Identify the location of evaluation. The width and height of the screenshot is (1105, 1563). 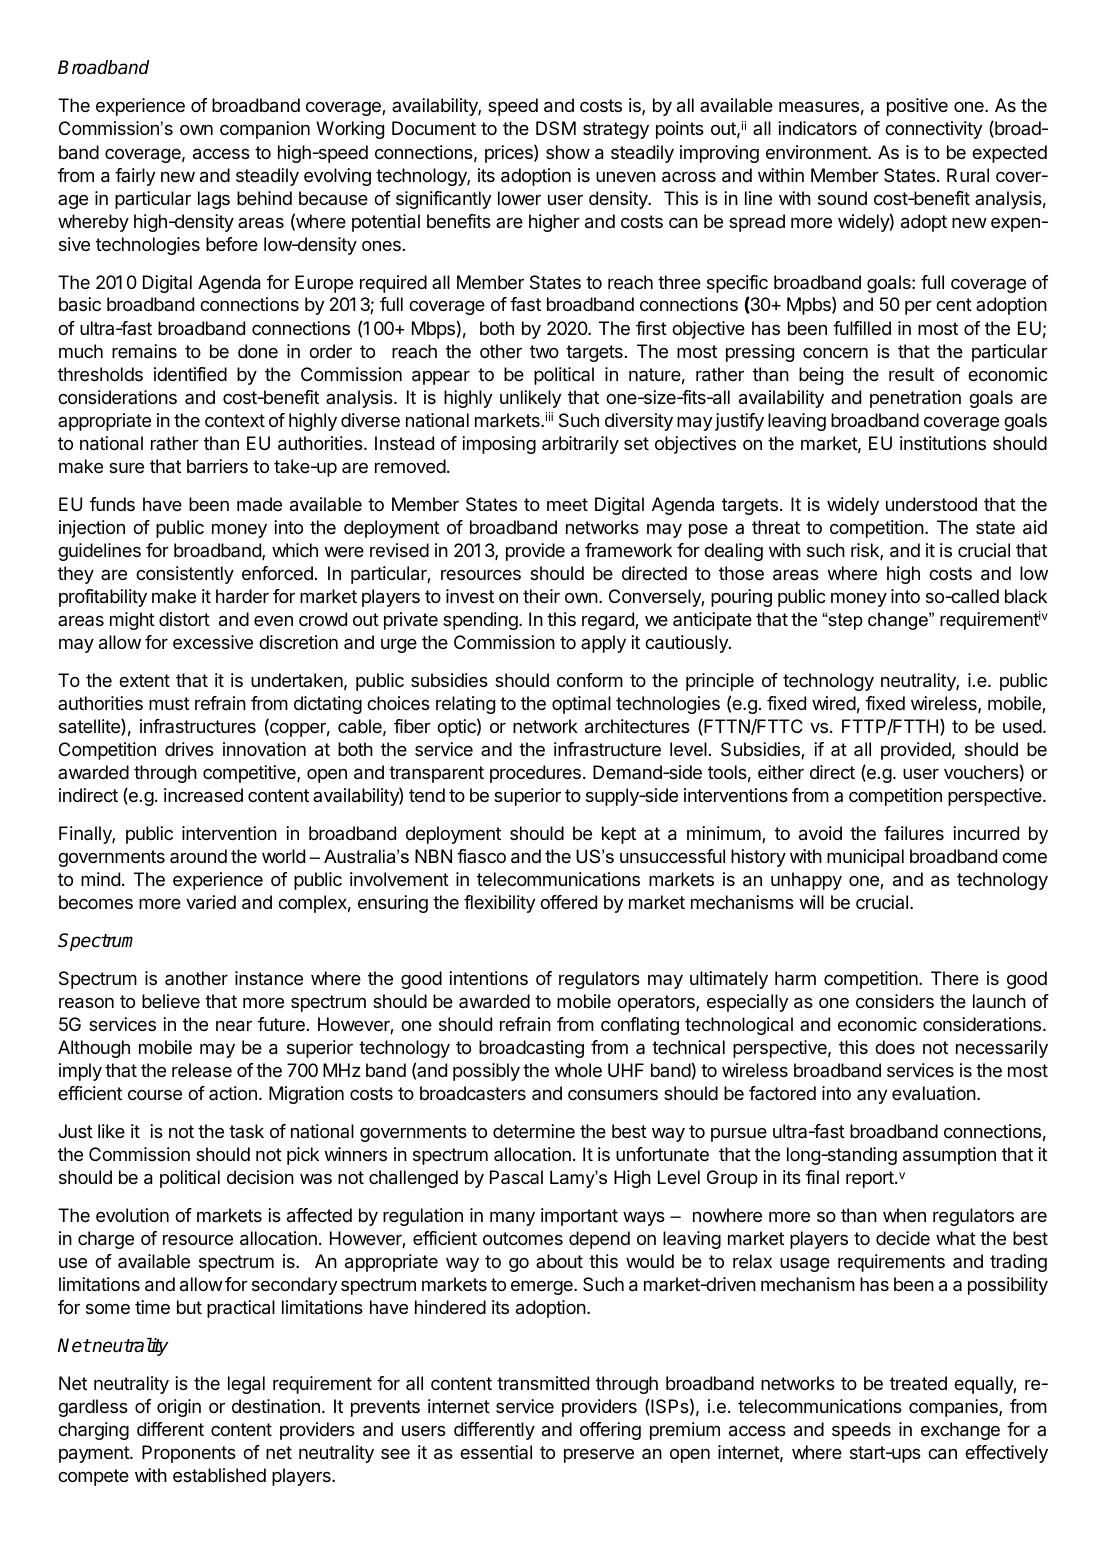
(934, 1093).
